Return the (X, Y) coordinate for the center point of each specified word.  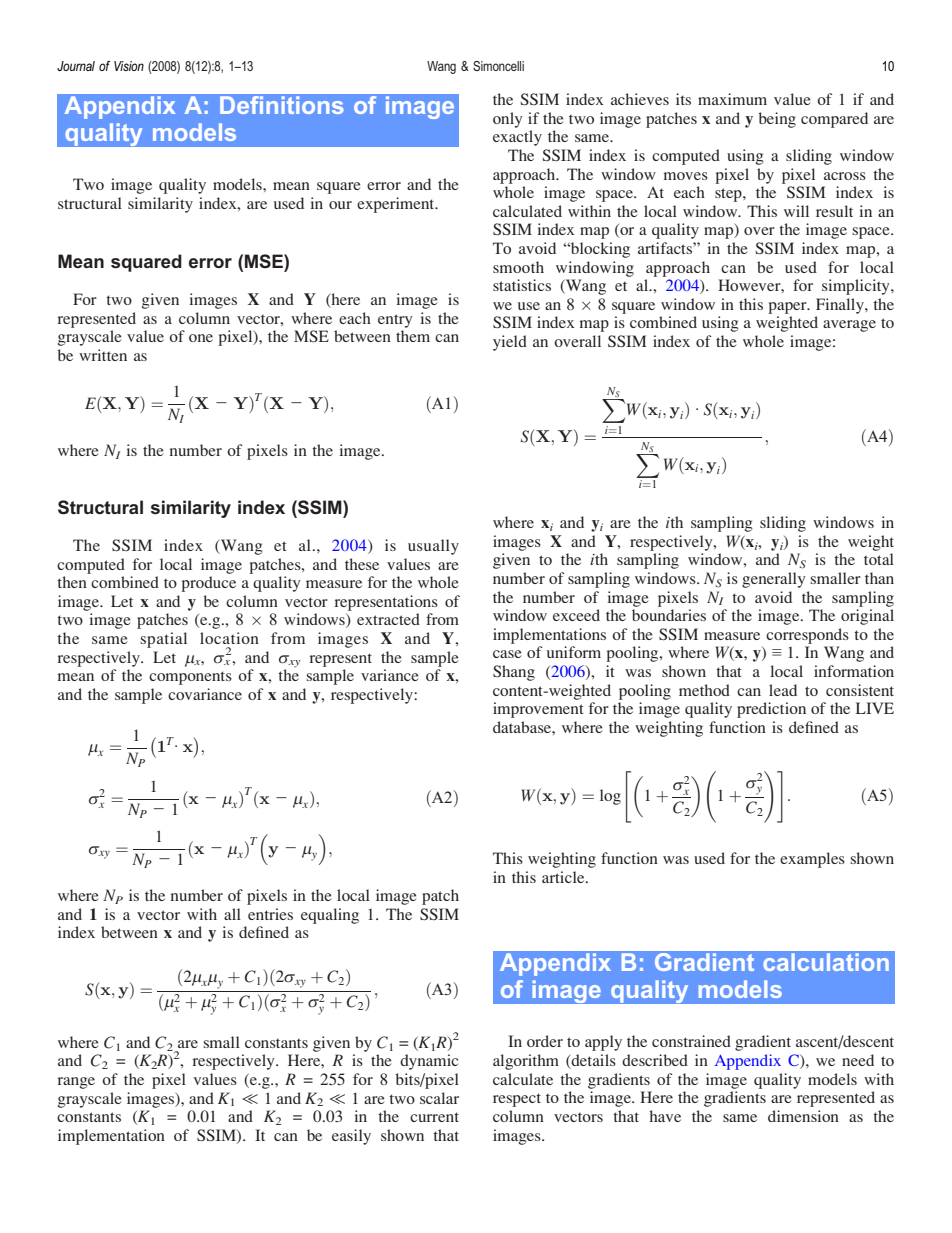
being (777, 120)
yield (510, 343)
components (190, 678)
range (76, 1083)
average (849, 326)
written (103, 355)
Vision (129, 66)
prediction (771, 710)
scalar (439, 1098)
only (508, 120)
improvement (538, 710)
